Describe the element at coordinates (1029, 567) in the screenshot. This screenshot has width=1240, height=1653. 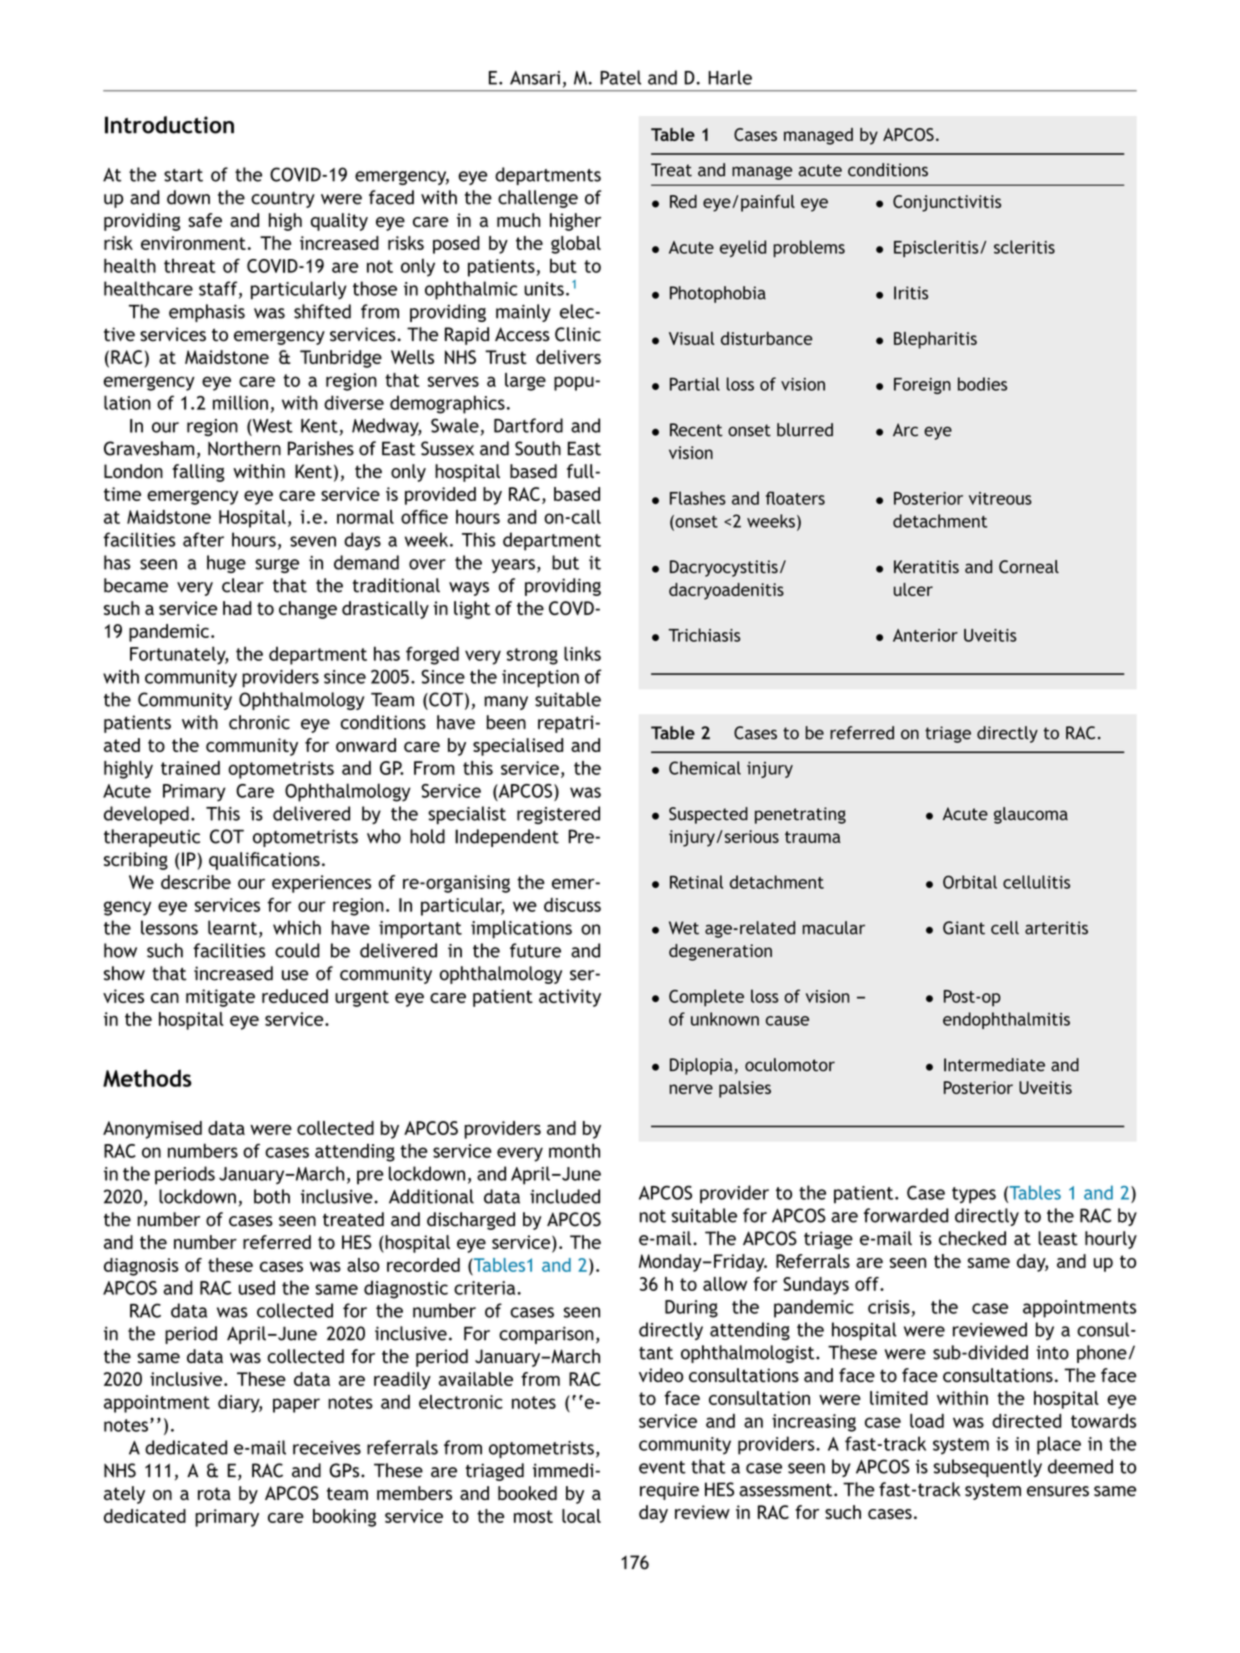
I see `Corneal` at that location.
